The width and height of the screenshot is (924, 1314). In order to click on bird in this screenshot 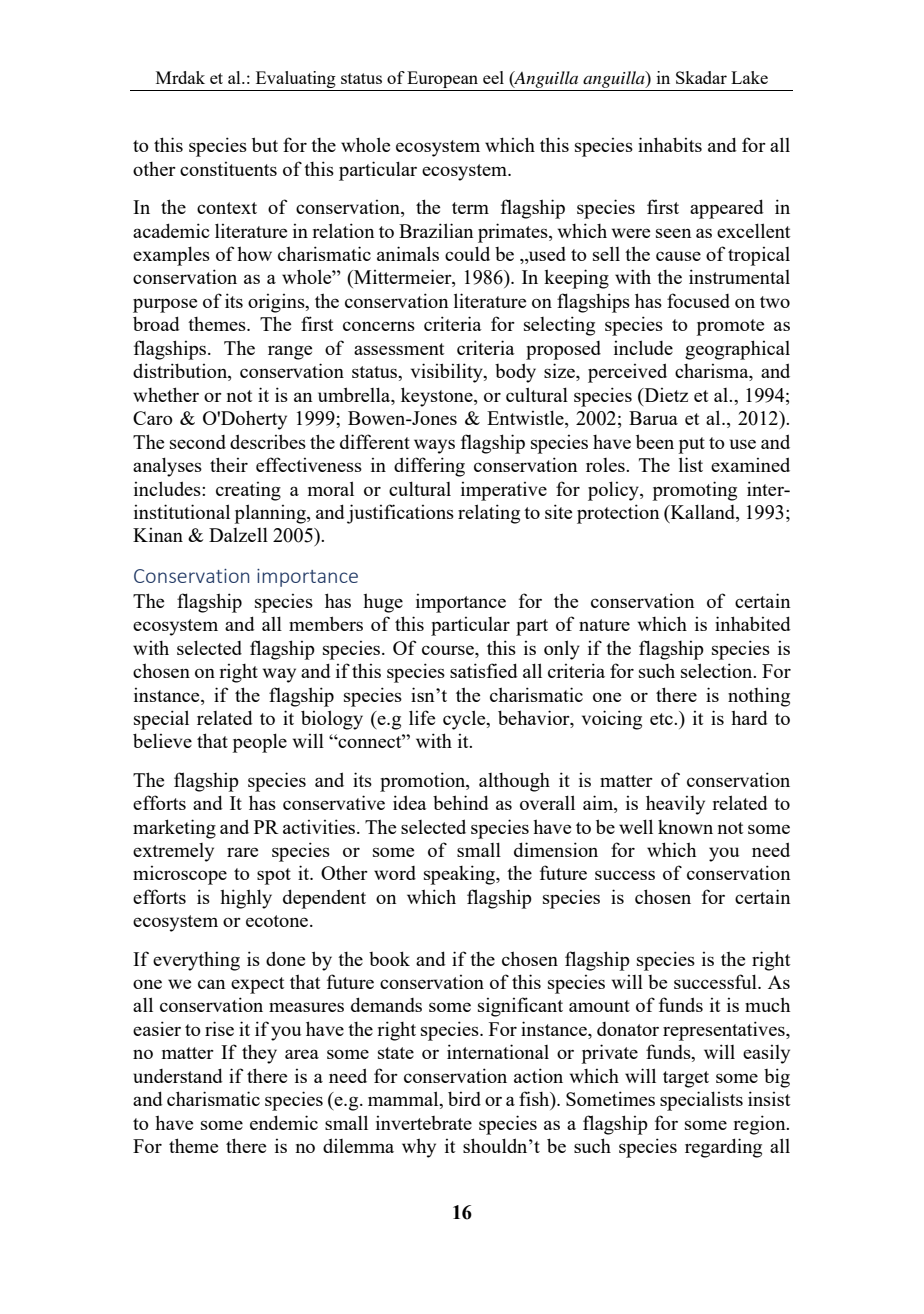, I will do `click(464, 1098)`.
